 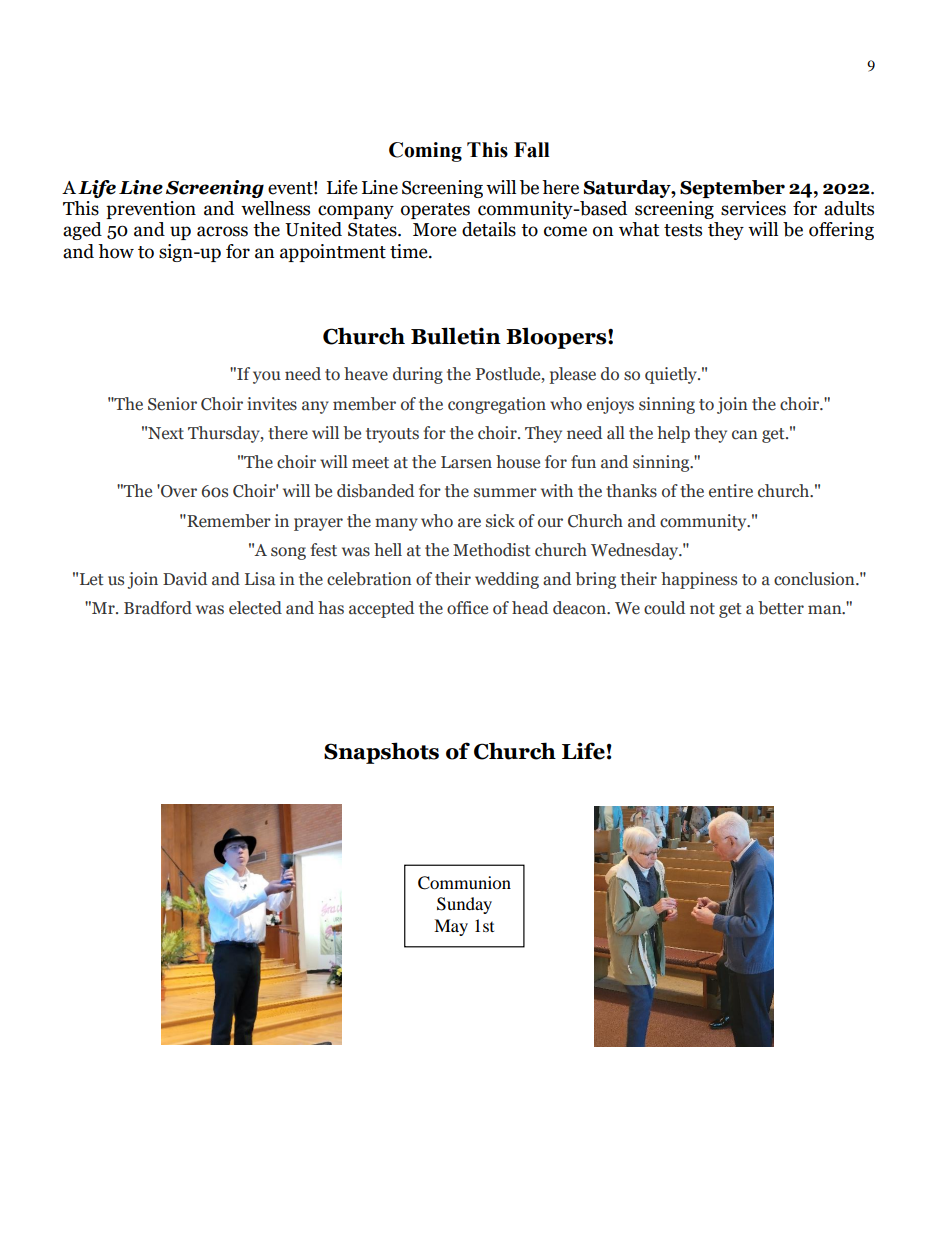 What do you see at coordinates (467, 608) in the screenshot?
I see `office` at bounding box center [467, 608].
